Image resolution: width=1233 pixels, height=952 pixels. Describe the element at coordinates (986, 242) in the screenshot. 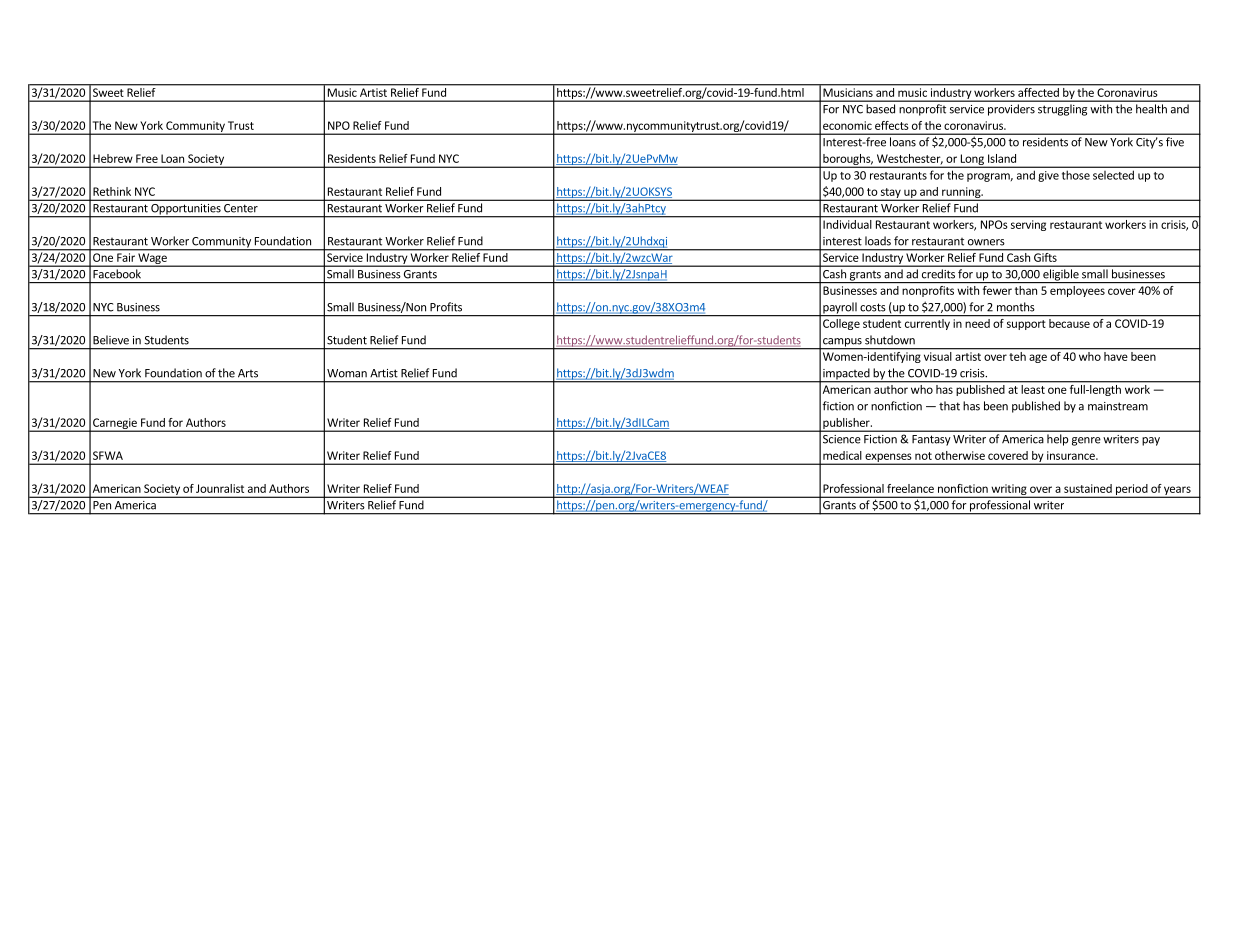

I see `owners` at that location.
